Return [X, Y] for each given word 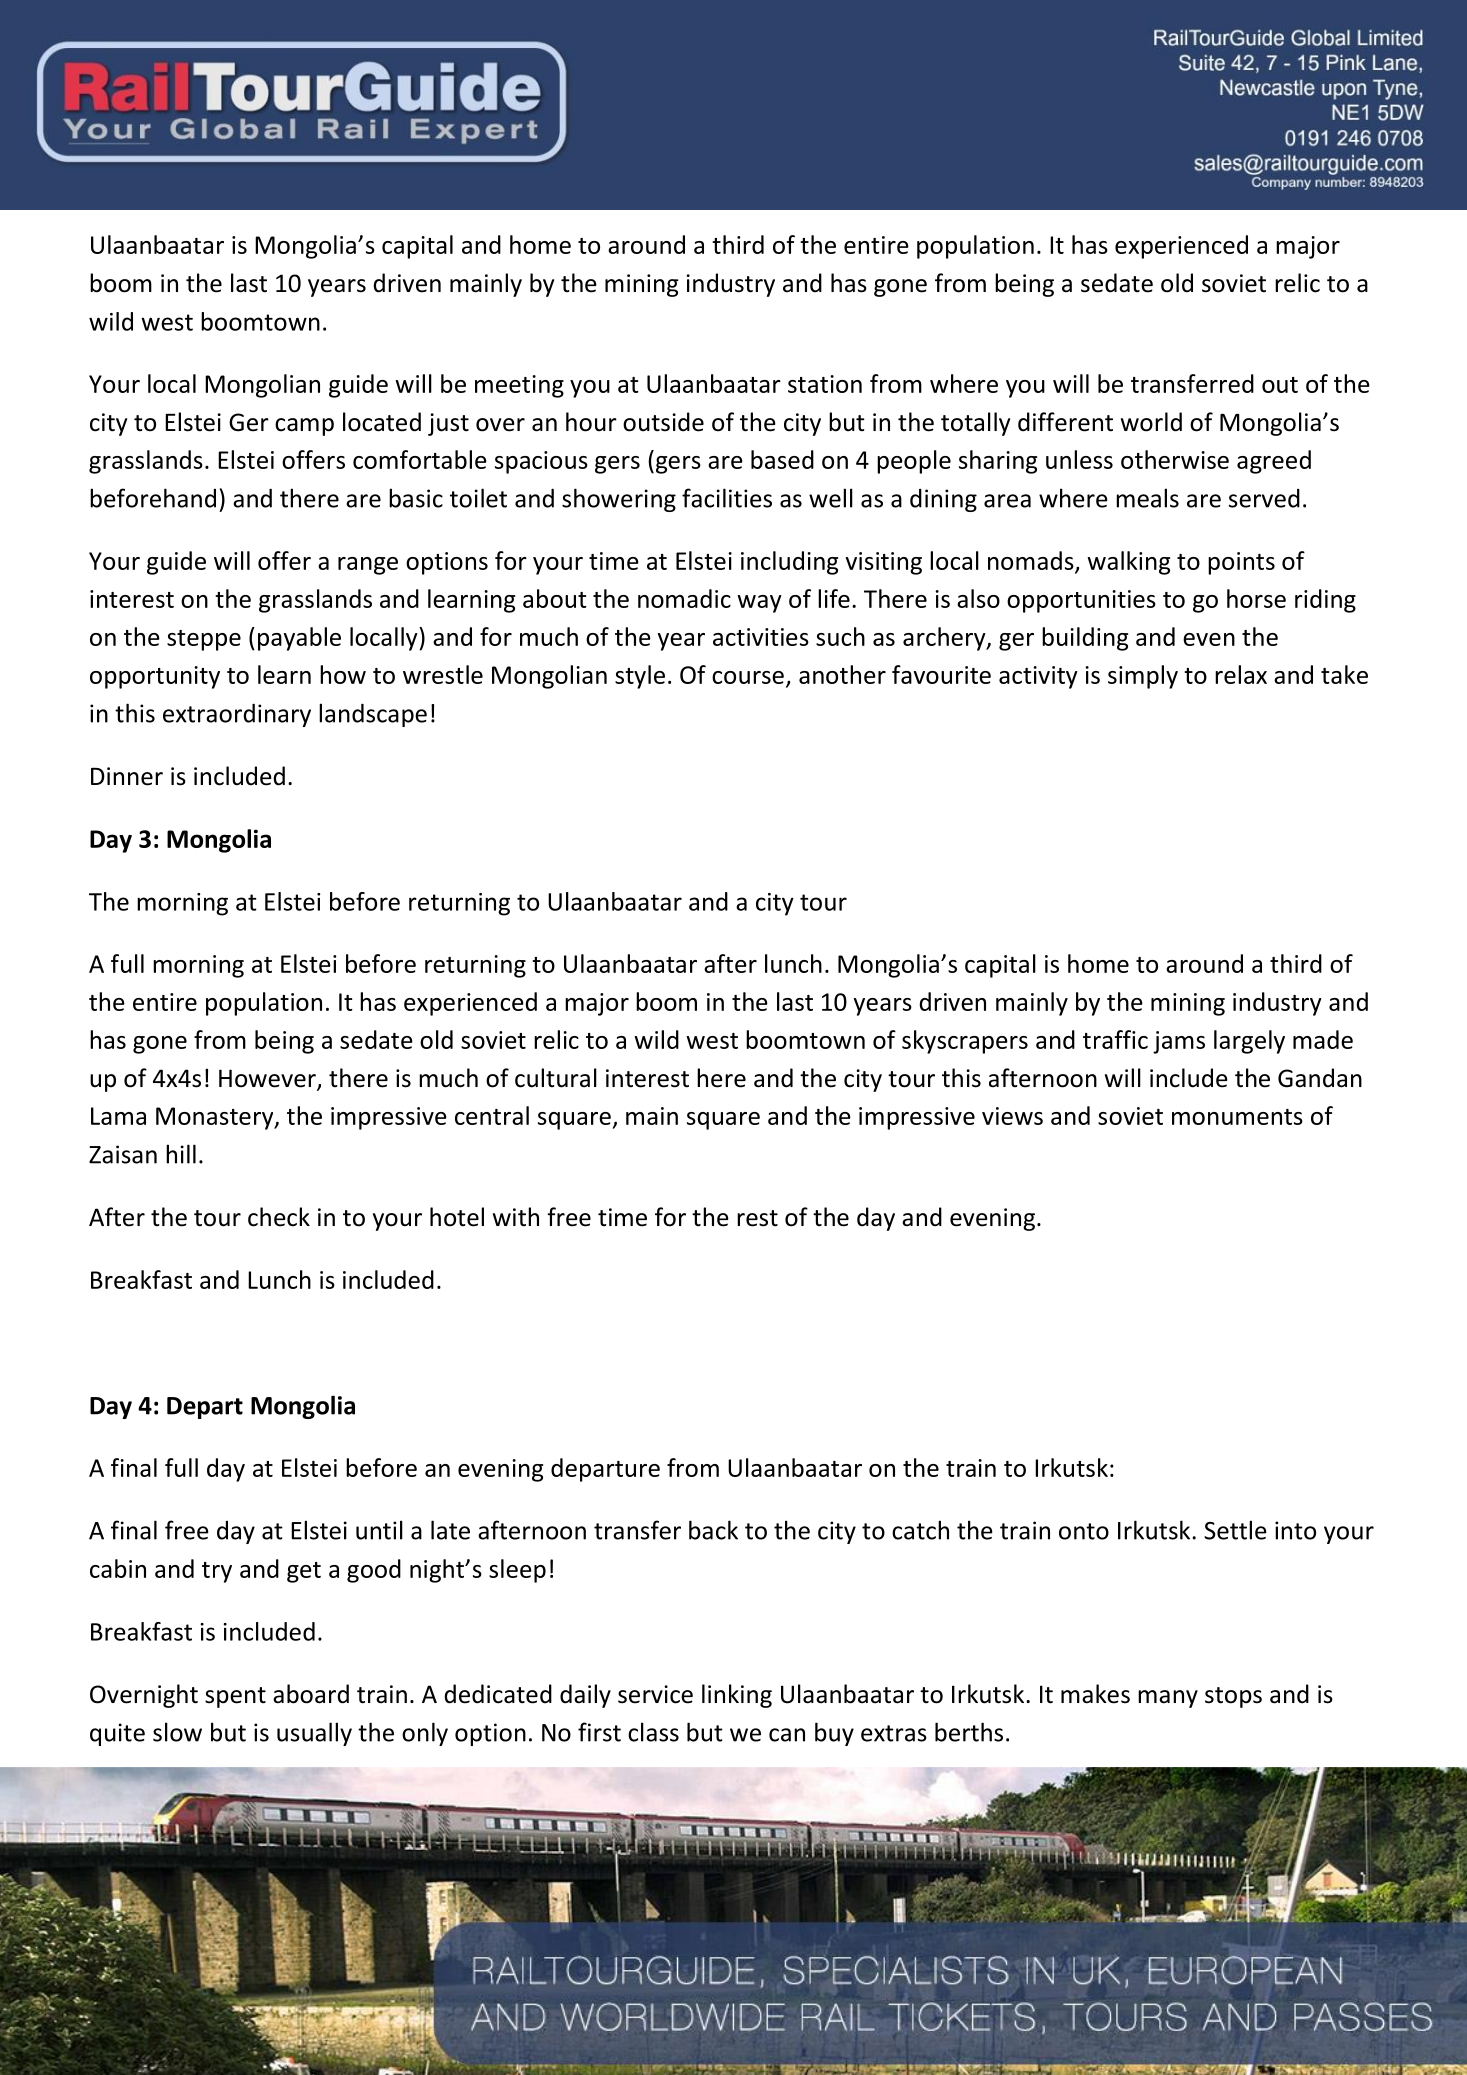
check [279, 1217]
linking [737, 1696]
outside [663, 422]
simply [1143, 677]
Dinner [127, 776]
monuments [1237, 1117]
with [516, 1217]
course [748, 677]
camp [304, 427]
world [1151, 422]
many [1168, 1699]
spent [235, 1697]
